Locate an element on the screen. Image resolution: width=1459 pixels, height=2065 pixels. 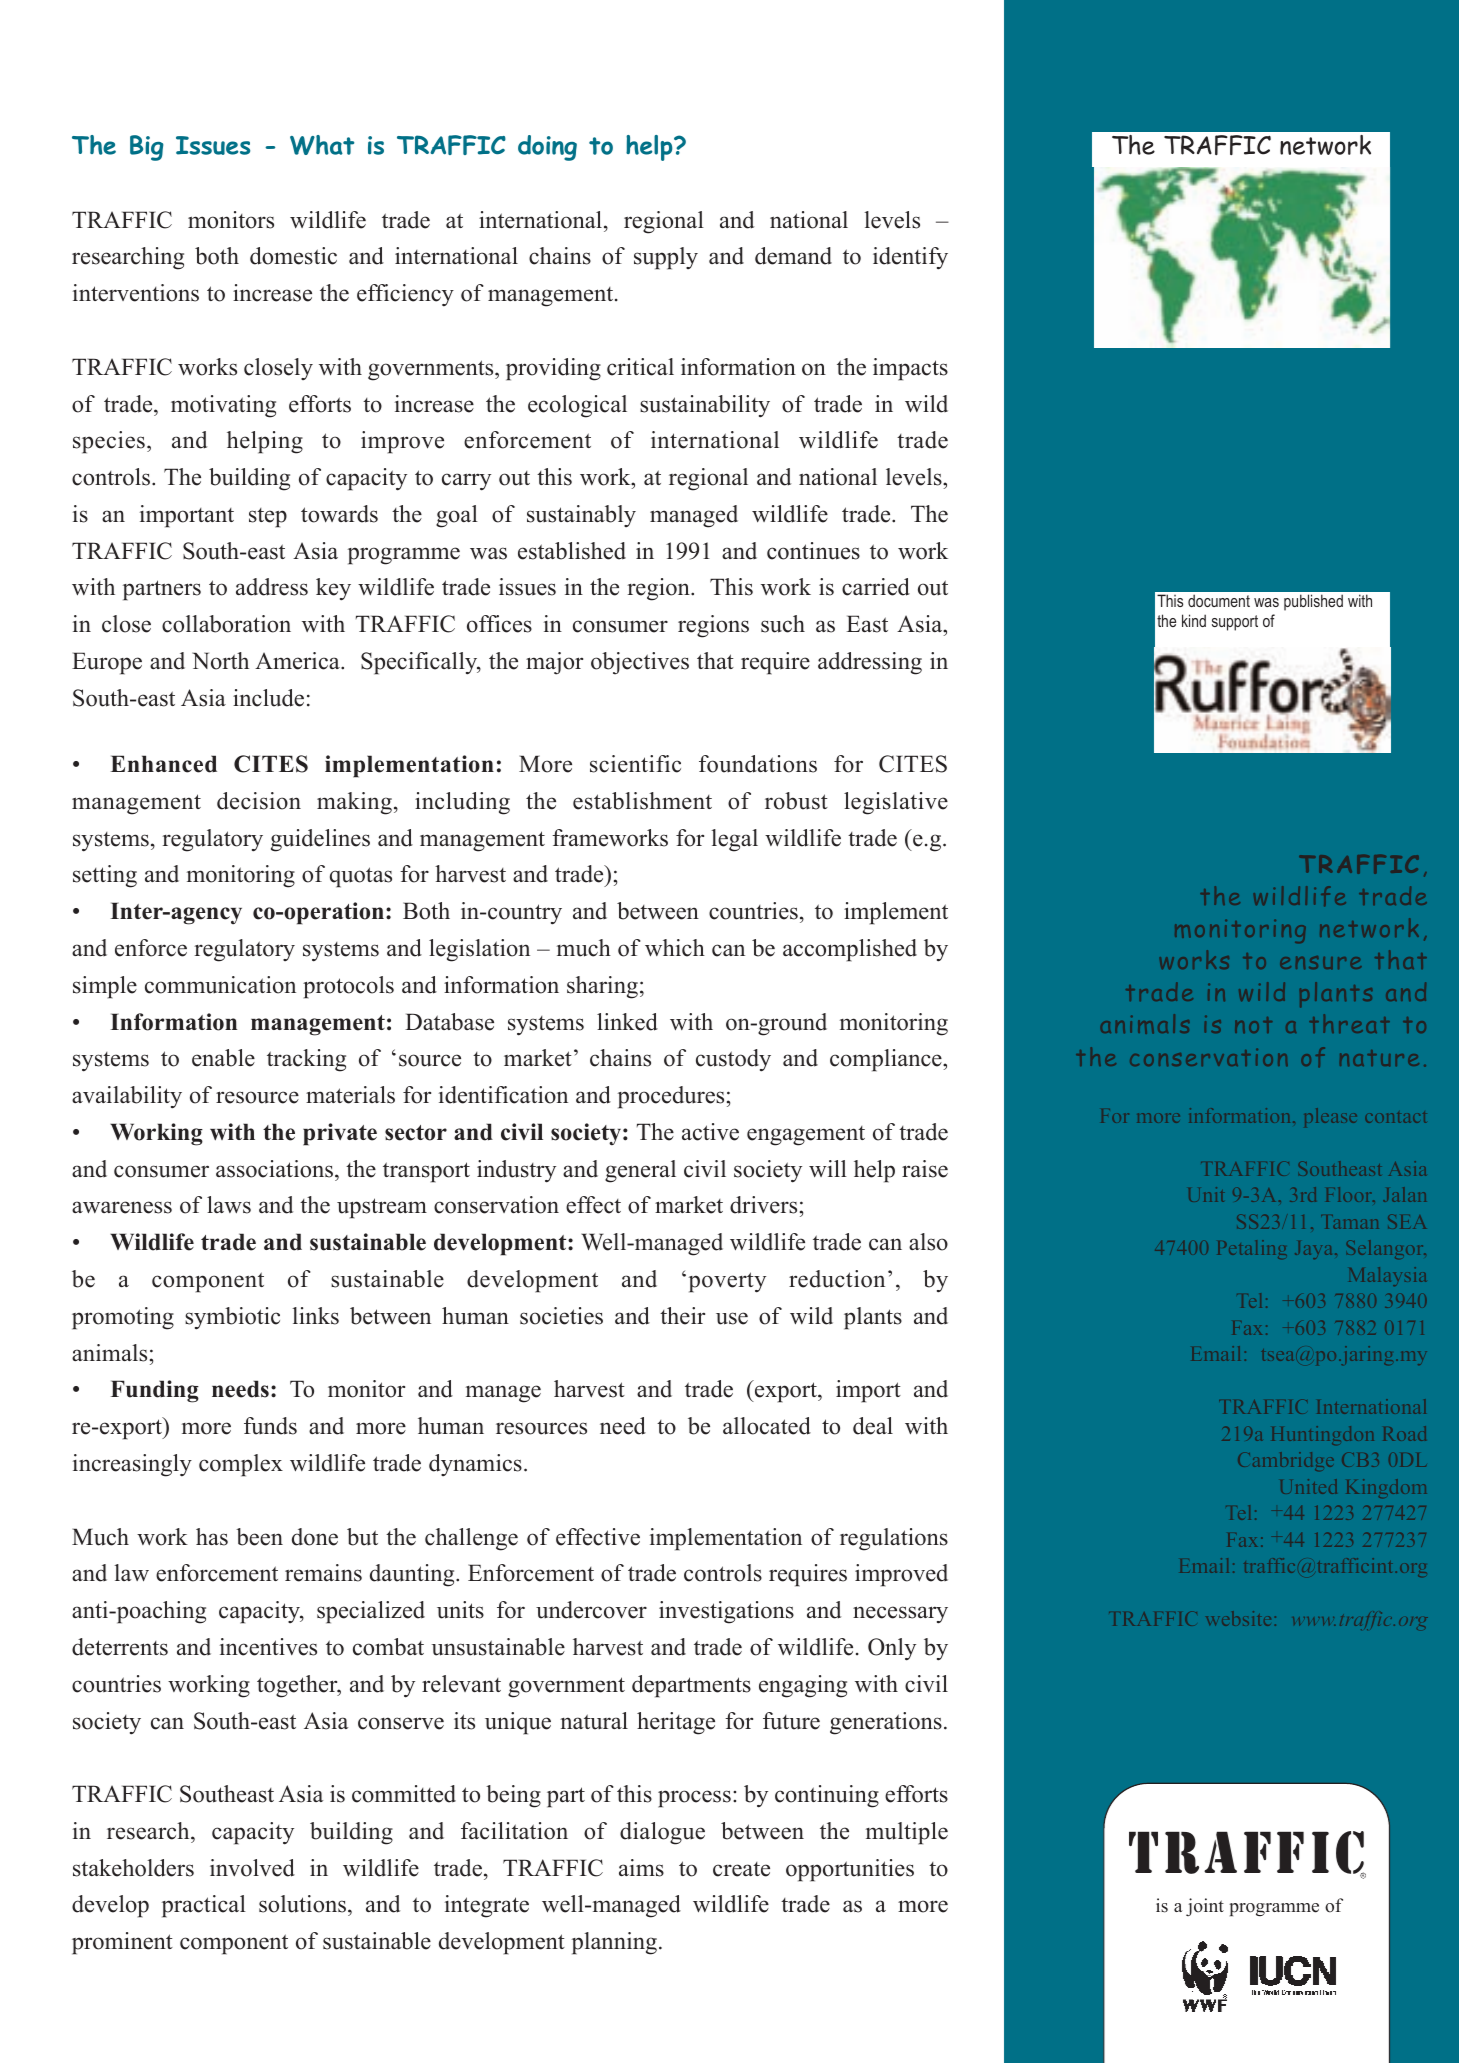
use is located at coordinates (732, 1318).
